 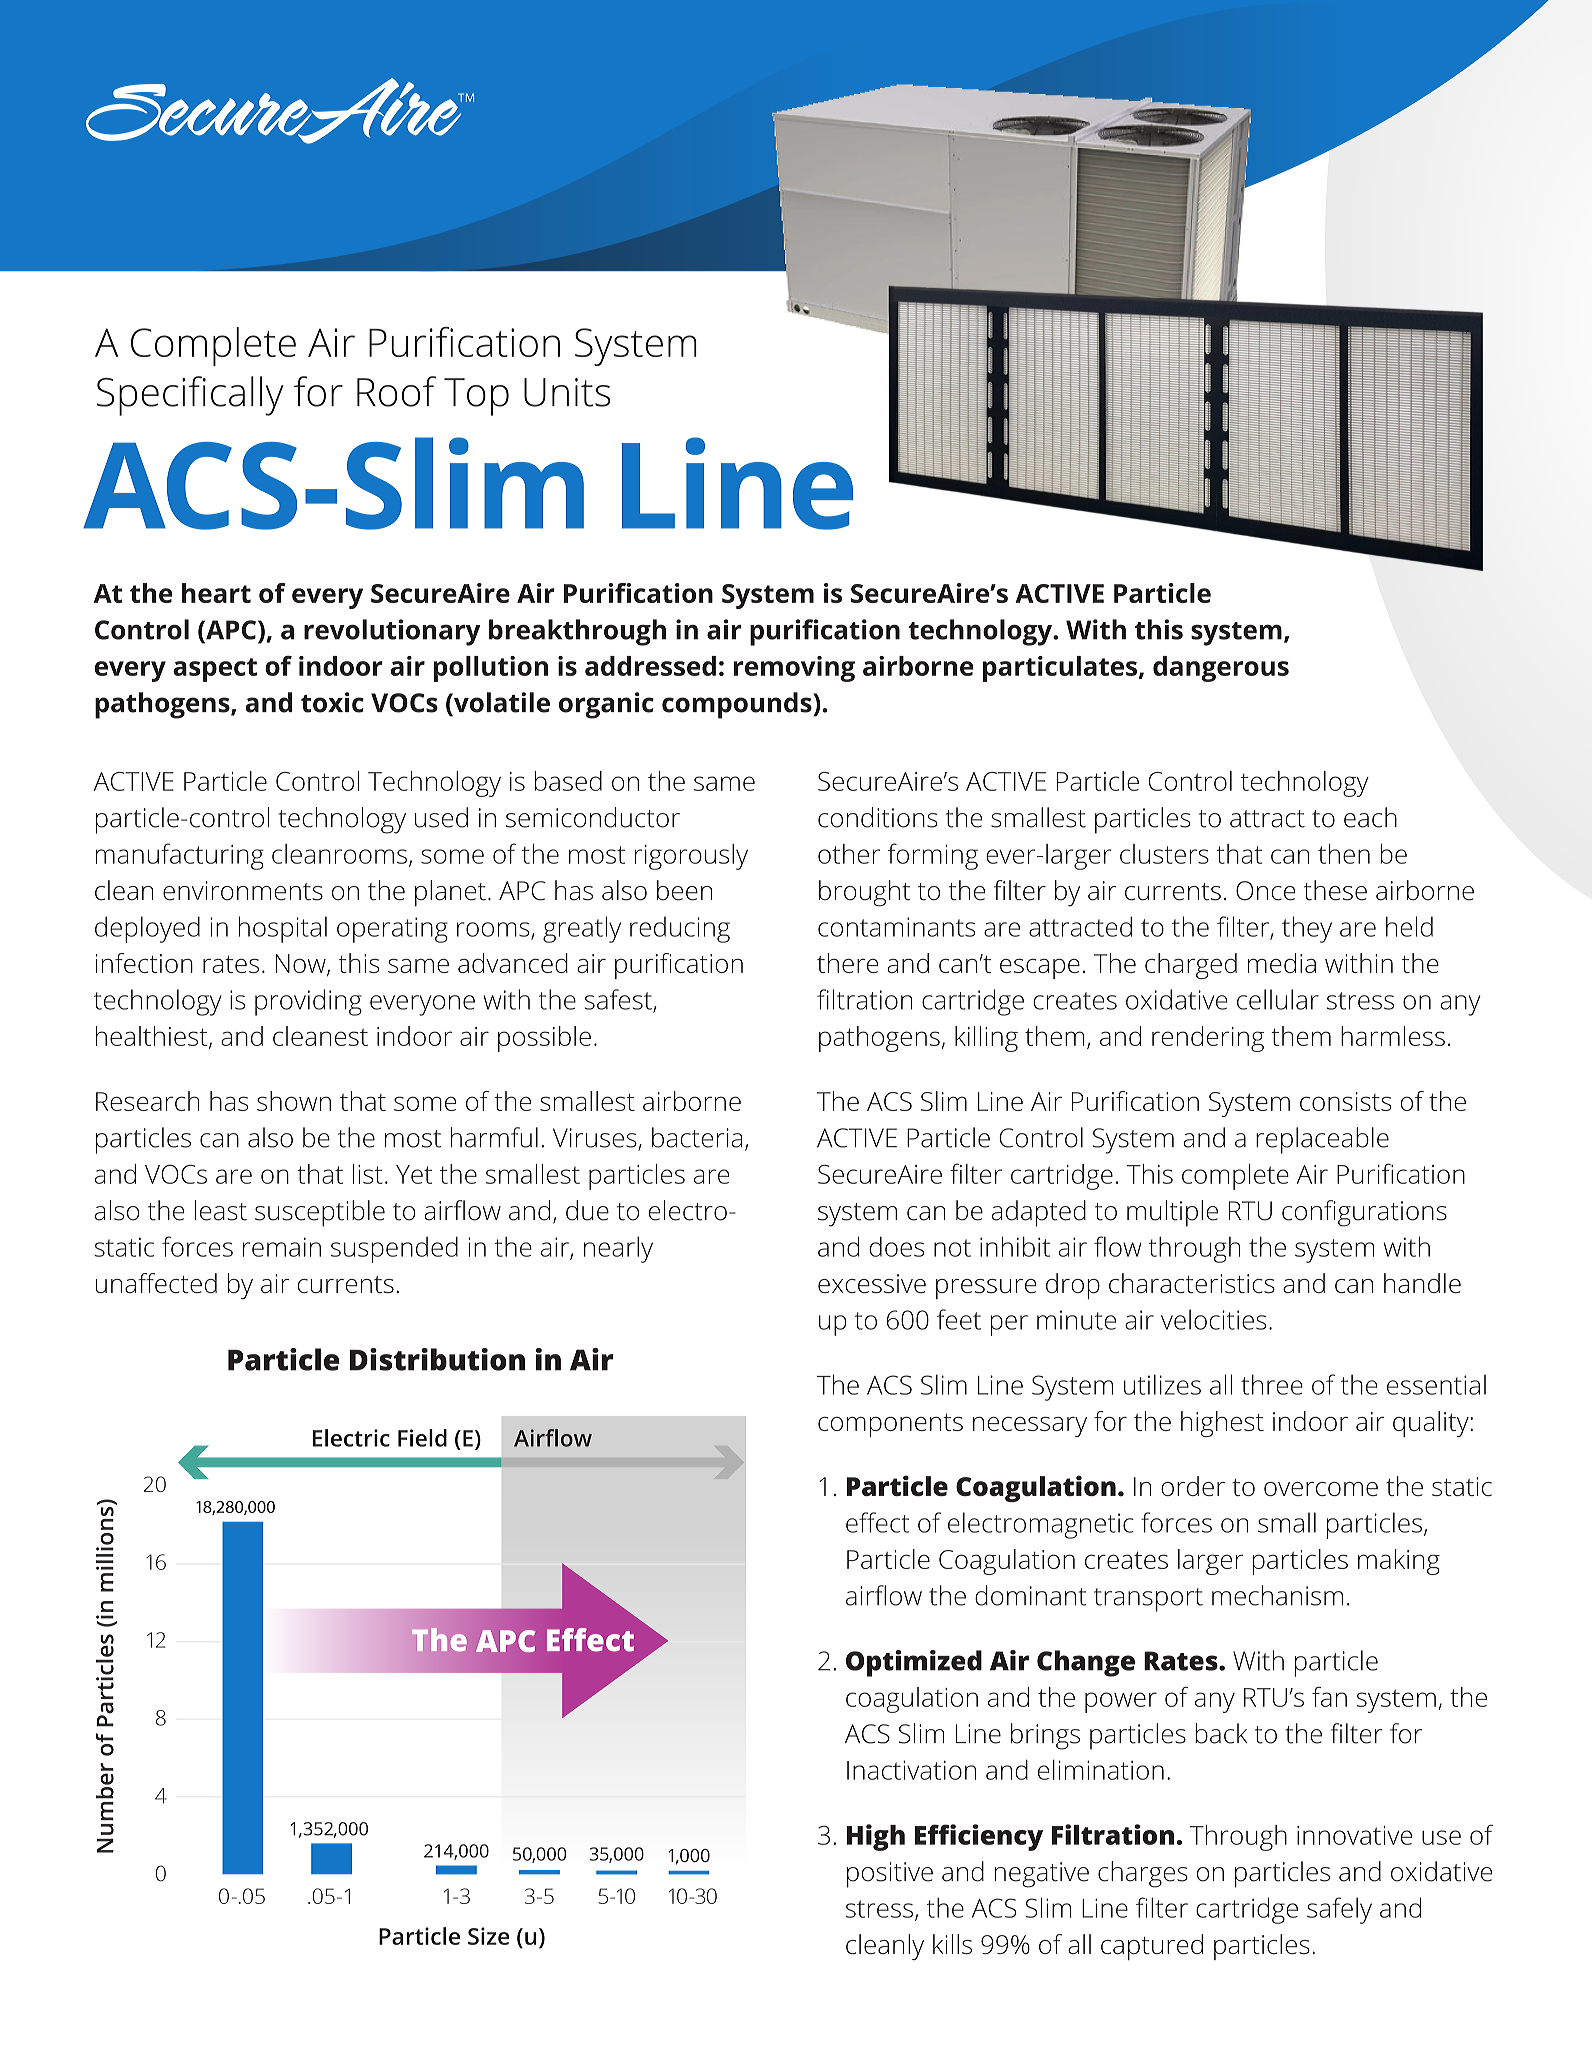 What do you see at coordinates (890, 1875) in the image?
I see `positive` at bounding box center [890, 1875].
